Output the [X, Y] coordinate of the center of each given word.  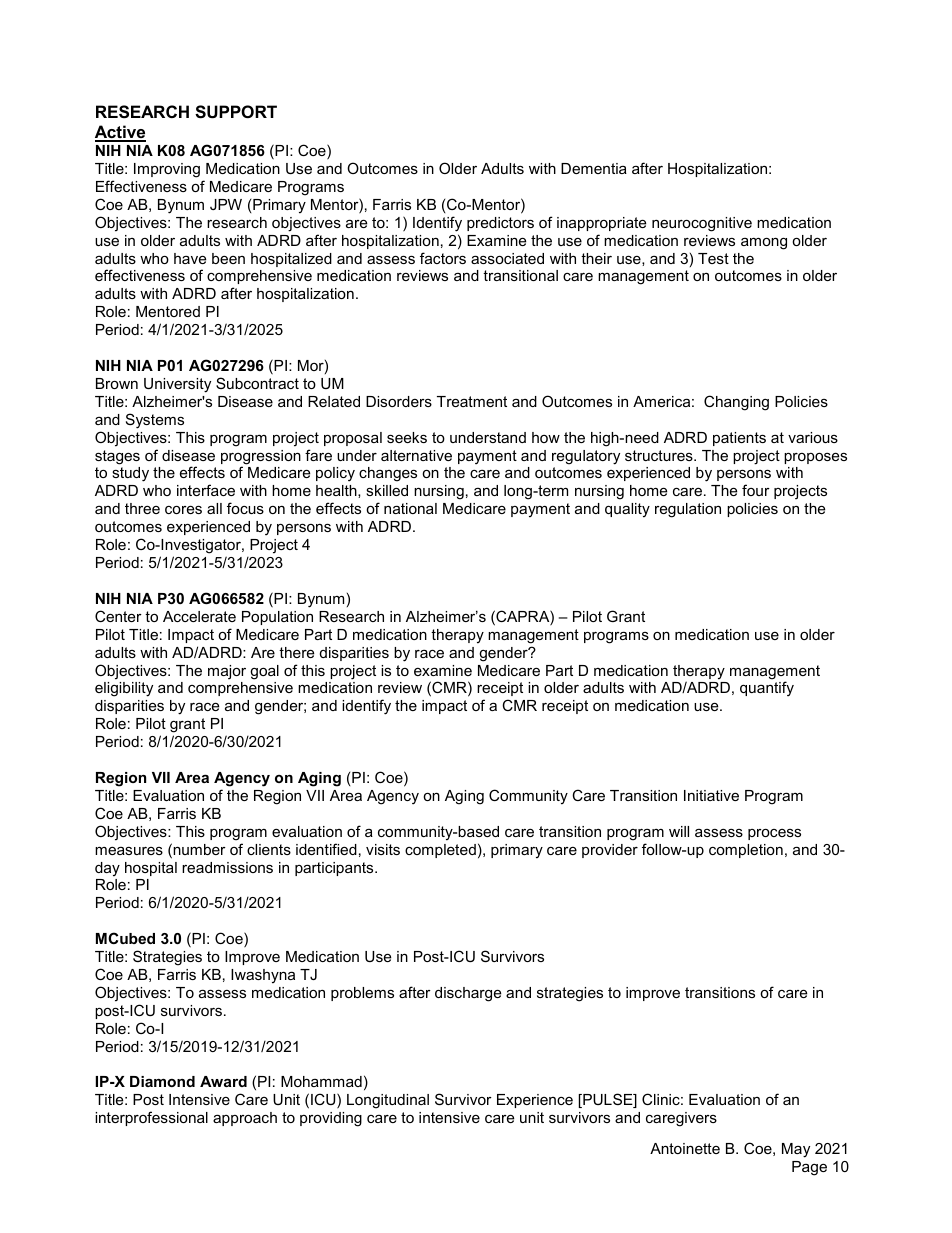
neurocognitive [702, 224]
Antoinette [685, 1148]
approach [245, 1119]
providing [331, 1119]
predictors [500, 224]
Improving [167, 170]
